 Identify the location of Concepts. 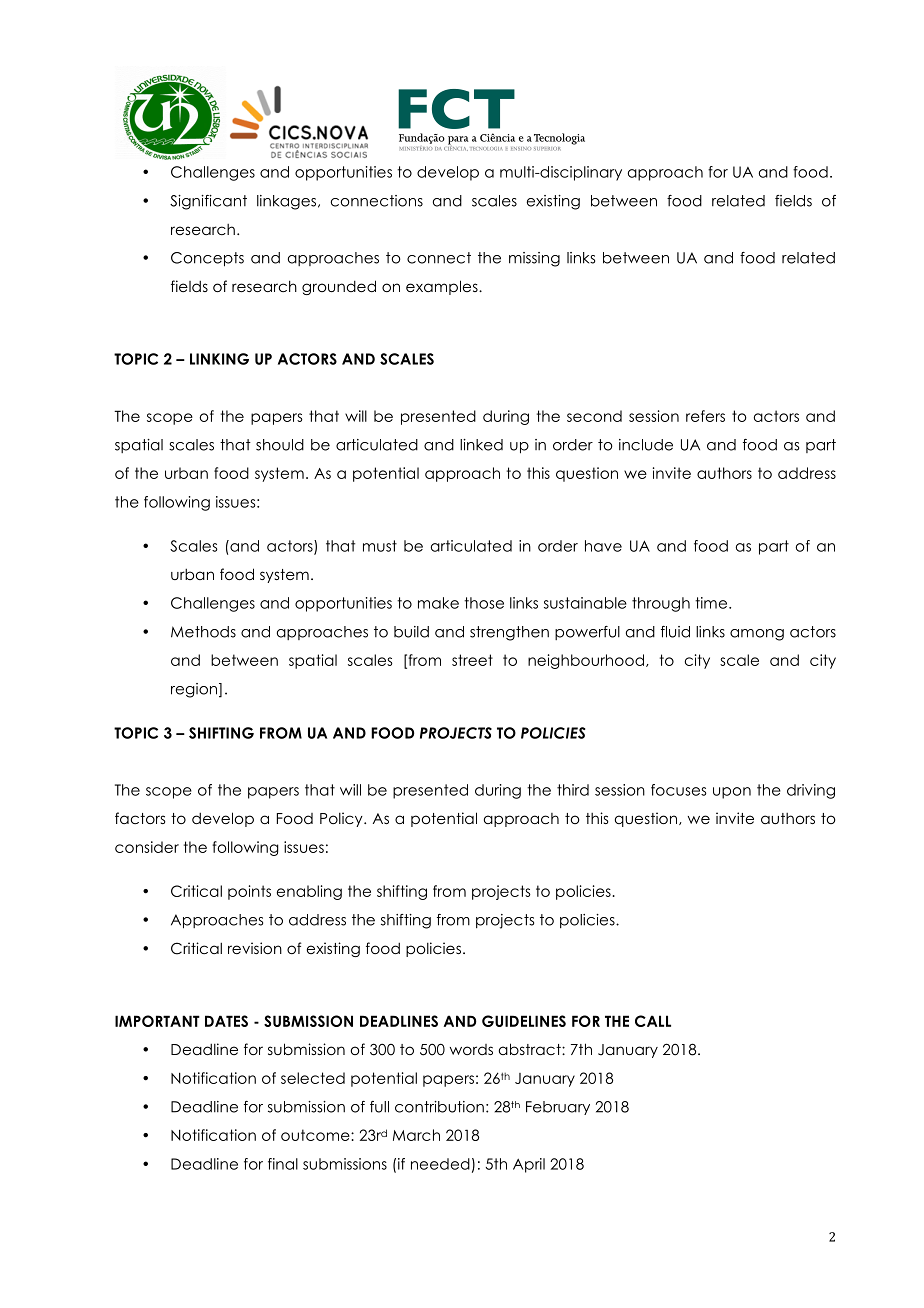
(207, 259).
